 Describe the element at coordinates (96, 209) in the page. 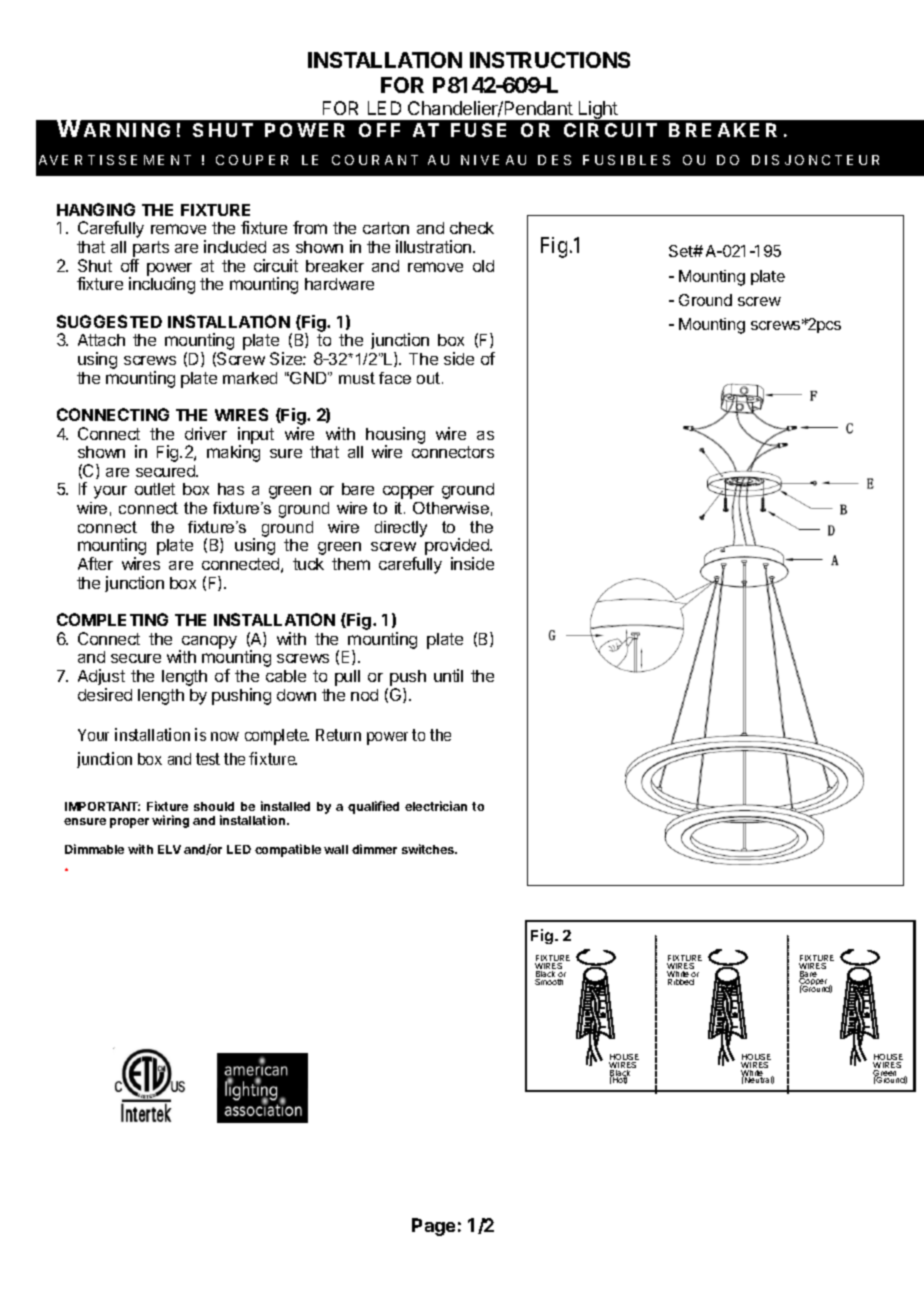

I see `HANGING` at that location.
